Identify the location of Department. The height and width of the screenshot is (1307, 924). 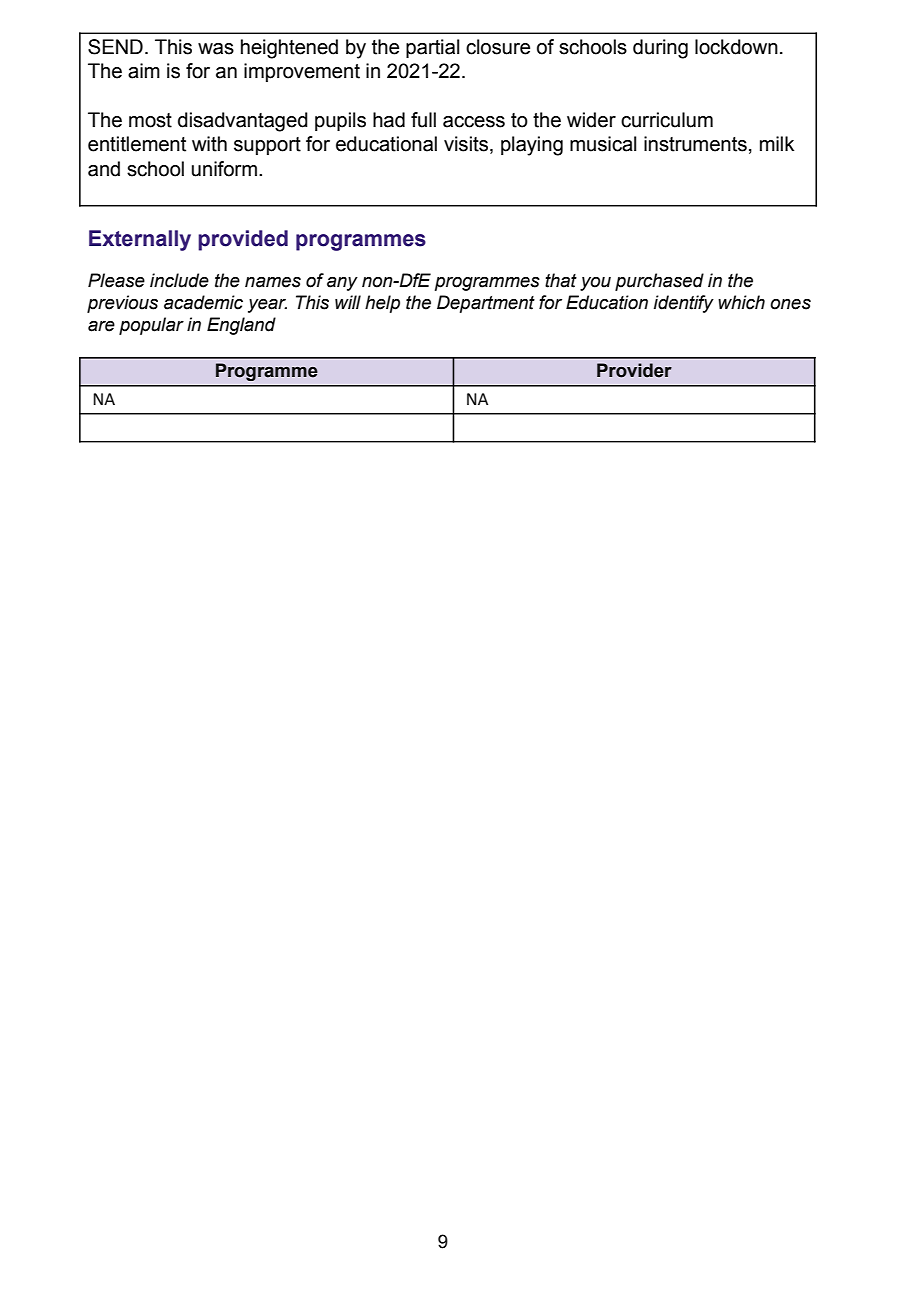
(486, 304).
